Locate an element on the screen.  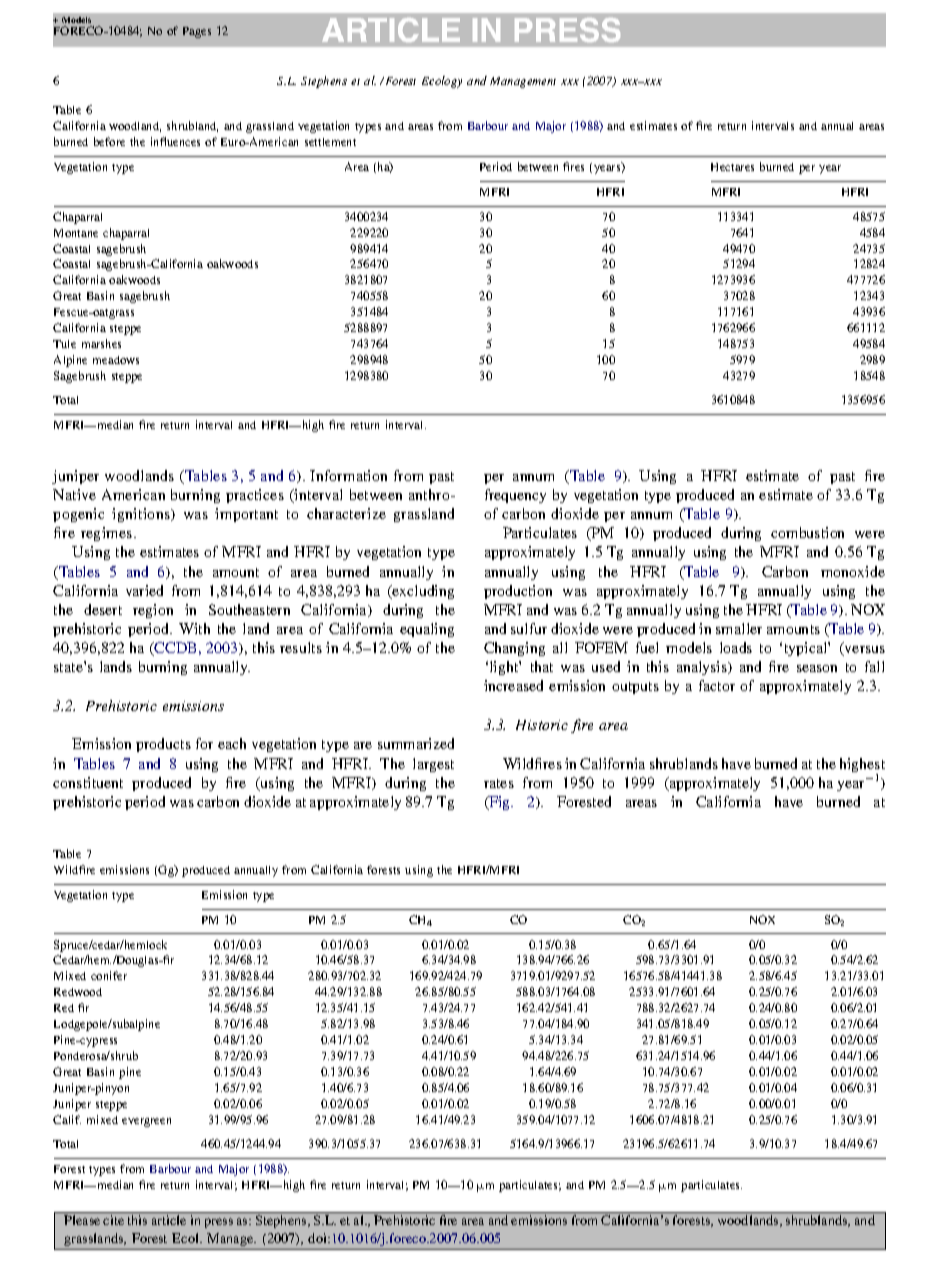
settlement is located at coordinates (330, 142).
